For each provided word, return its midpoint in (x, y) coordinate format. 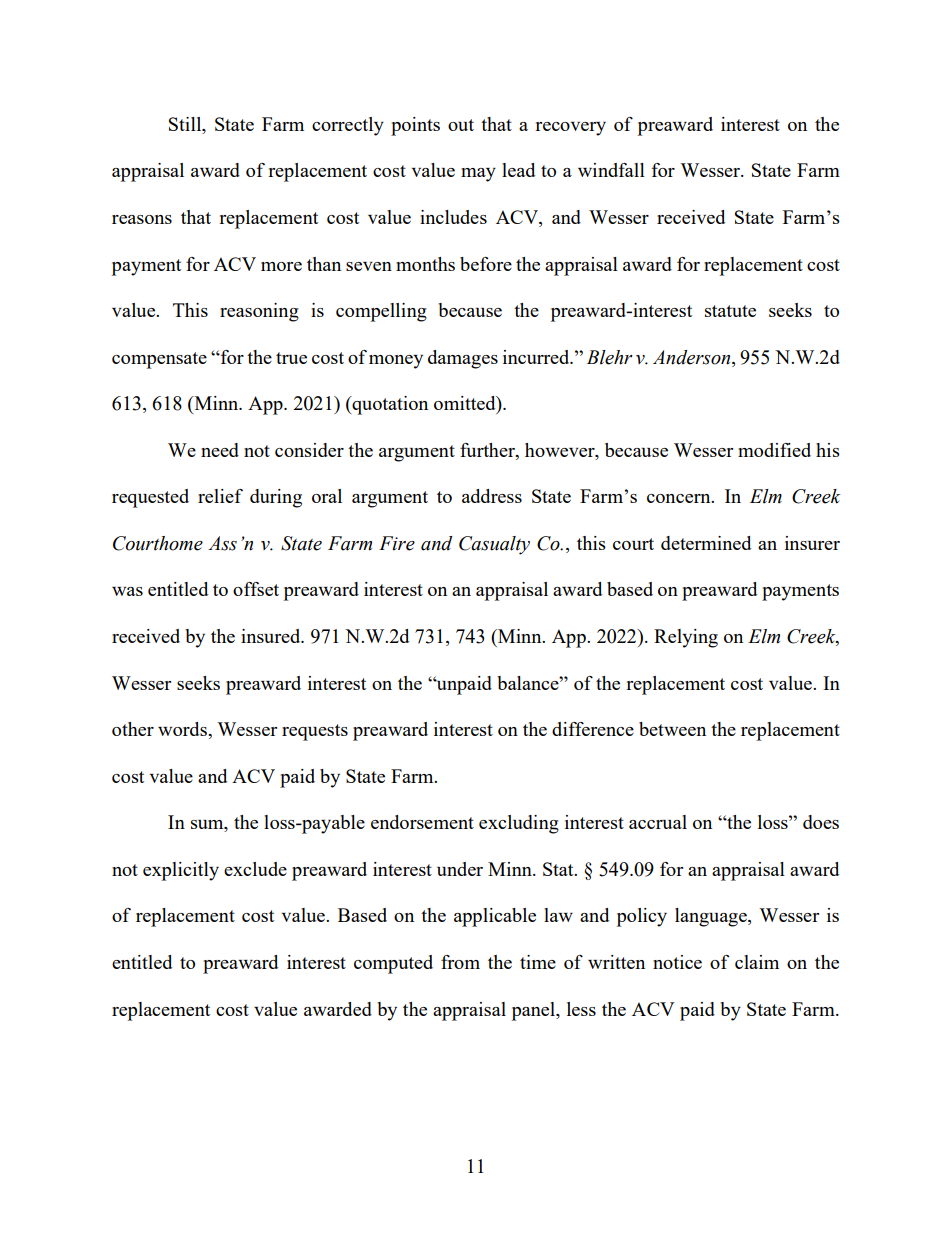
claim (757, 962)
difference (593, 729)
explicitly (181, 871)
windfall (611, 170)
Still (186, 125)
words (183, 729)
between (672, 729)
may (478, 175)
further (488, 451)
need (220, 450)
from (460, 962)
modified (774, 450)
